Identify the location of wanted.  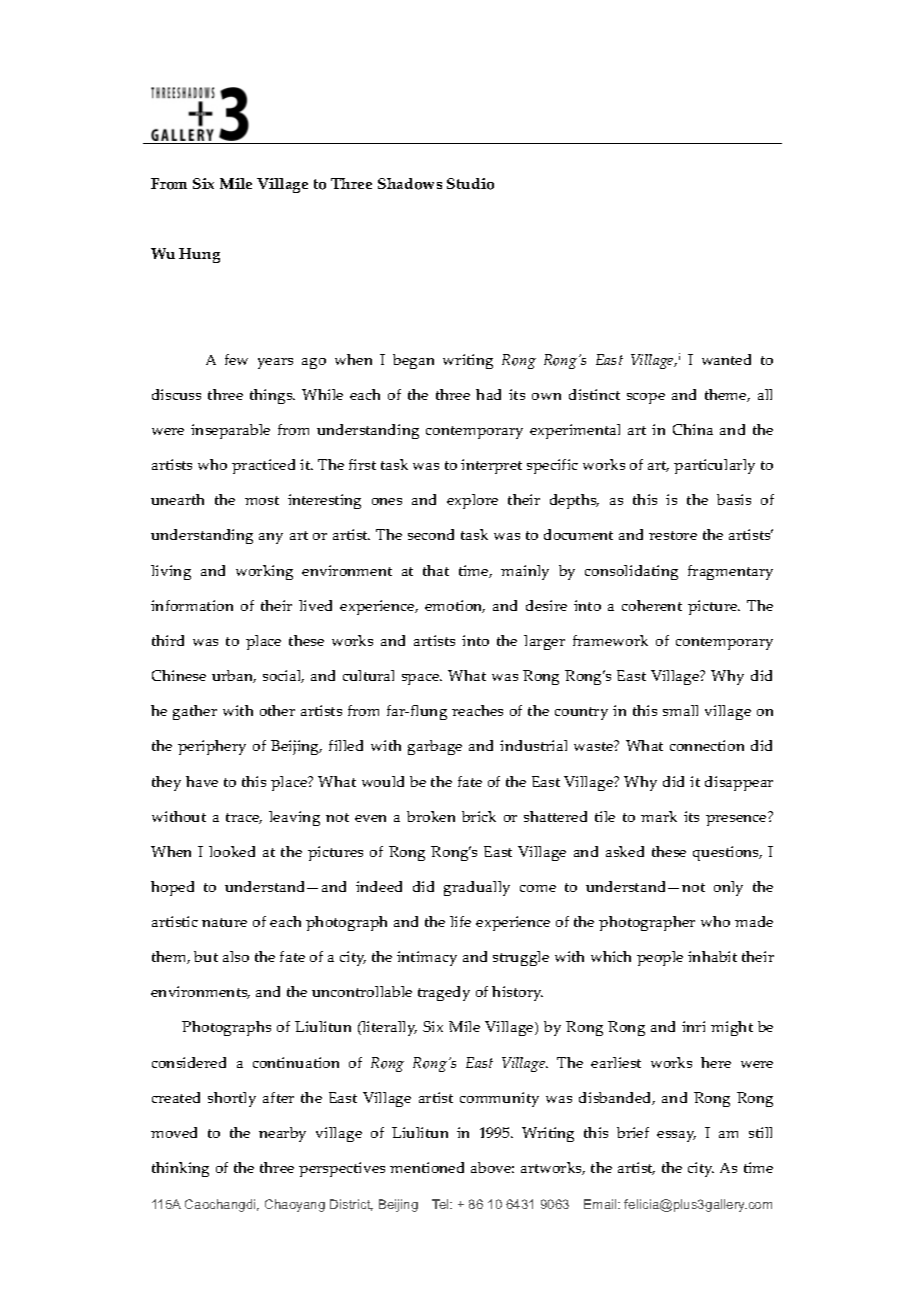
(726, 359).
